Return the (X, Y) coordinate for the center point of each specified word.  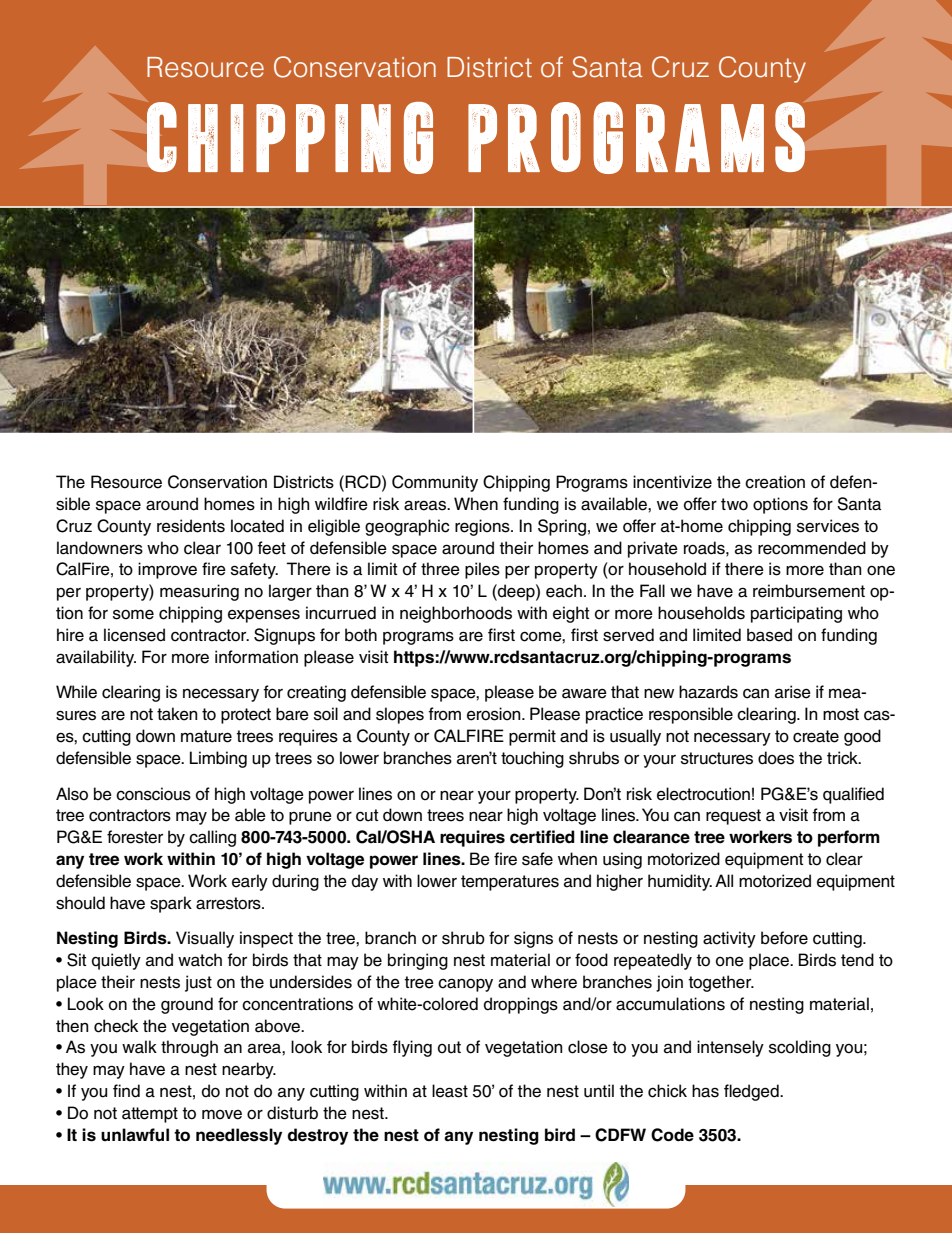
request (733, 817)
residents (191, 526)
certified (542, 837)
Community (435, 483)
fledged (752, 1092)
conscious (153, 794)
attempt (150, 1115)
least (450, 1091)
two (734, 504)
